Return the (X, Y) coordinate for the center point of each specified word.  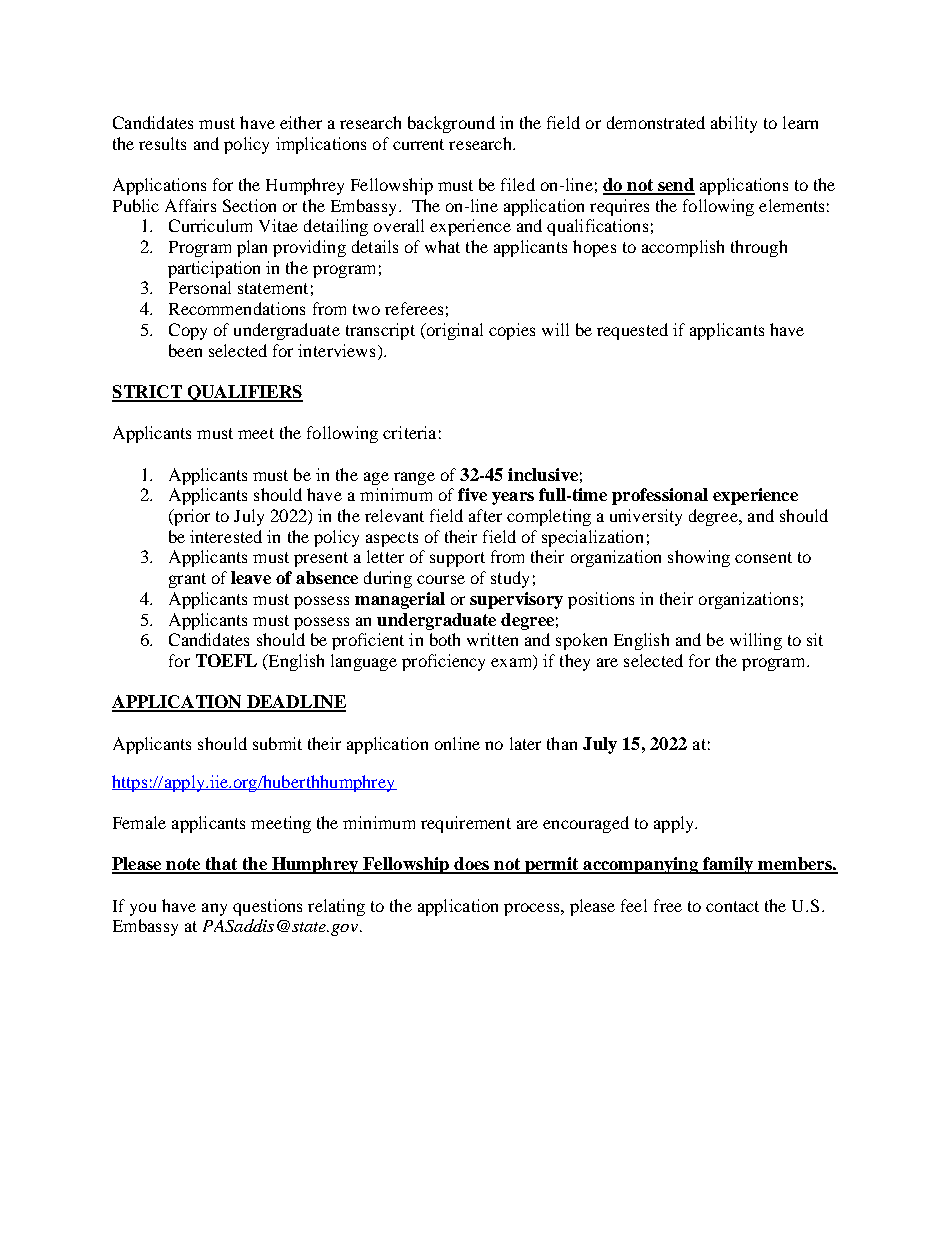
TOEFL (226, 660)
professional (660, 496)
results (162, 143)
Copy (188, 331)
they (575, 662)
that (221, 865)
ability (734, 124)
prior (191, 517)
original (453, 331)
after (485, 515)
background (451, 124)
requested (632, 331)
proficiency (443, 662)
